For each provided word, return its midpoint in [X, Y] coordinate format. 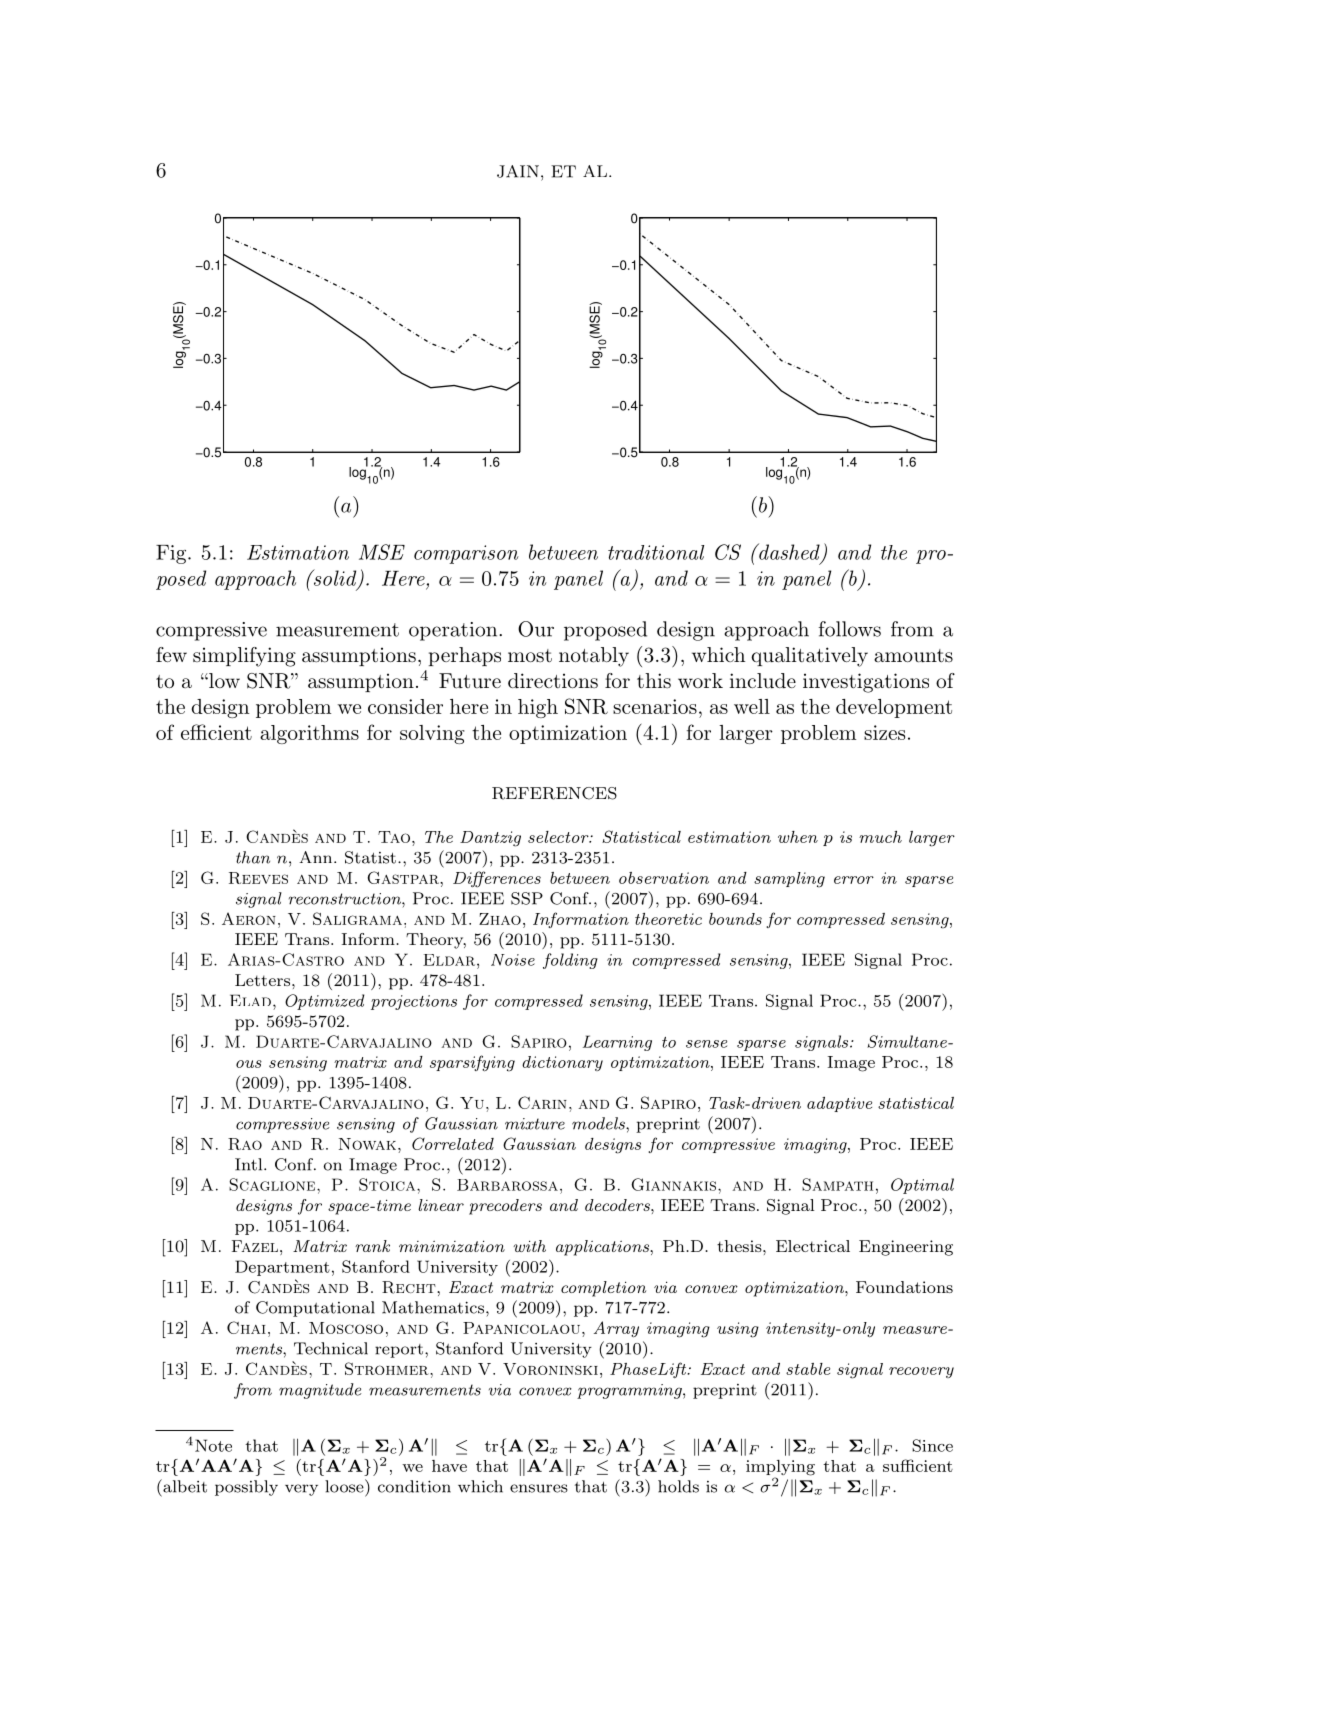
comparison [466, 554]
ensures [539, 1488]
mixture [535, 1124]
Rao [245, 1144]
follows [850, 629]
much [880, 837]
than [253, 857]
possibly [246, 1488]
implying [780, 1469]
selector [559, 837]
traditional [656, 552]
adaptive [839, 1104]
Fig [172, 554]
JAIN [518, 171]
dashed [788, 551]
